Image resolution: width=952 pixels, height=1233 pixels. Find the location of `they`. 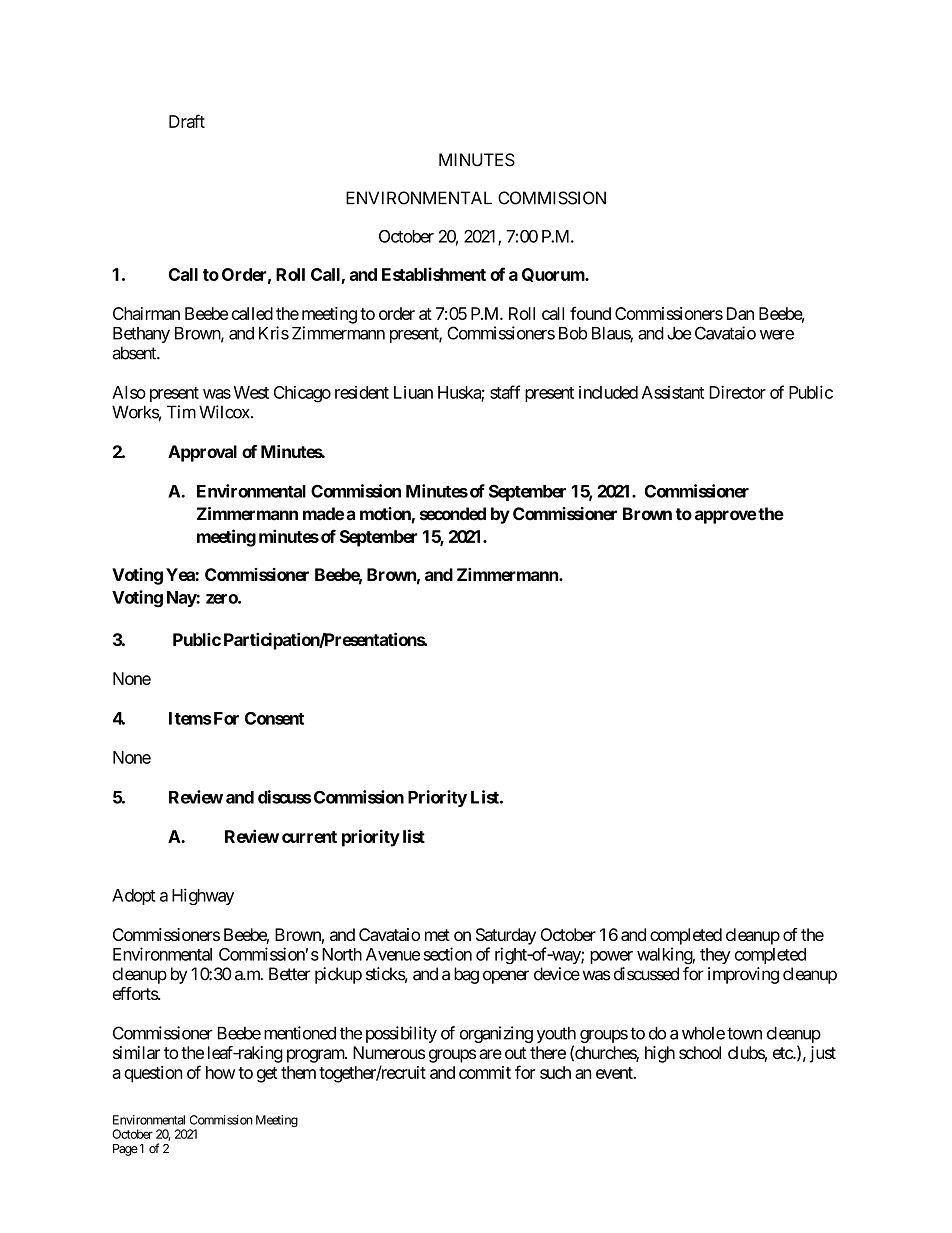

they is located at coordinates (715, 956).
